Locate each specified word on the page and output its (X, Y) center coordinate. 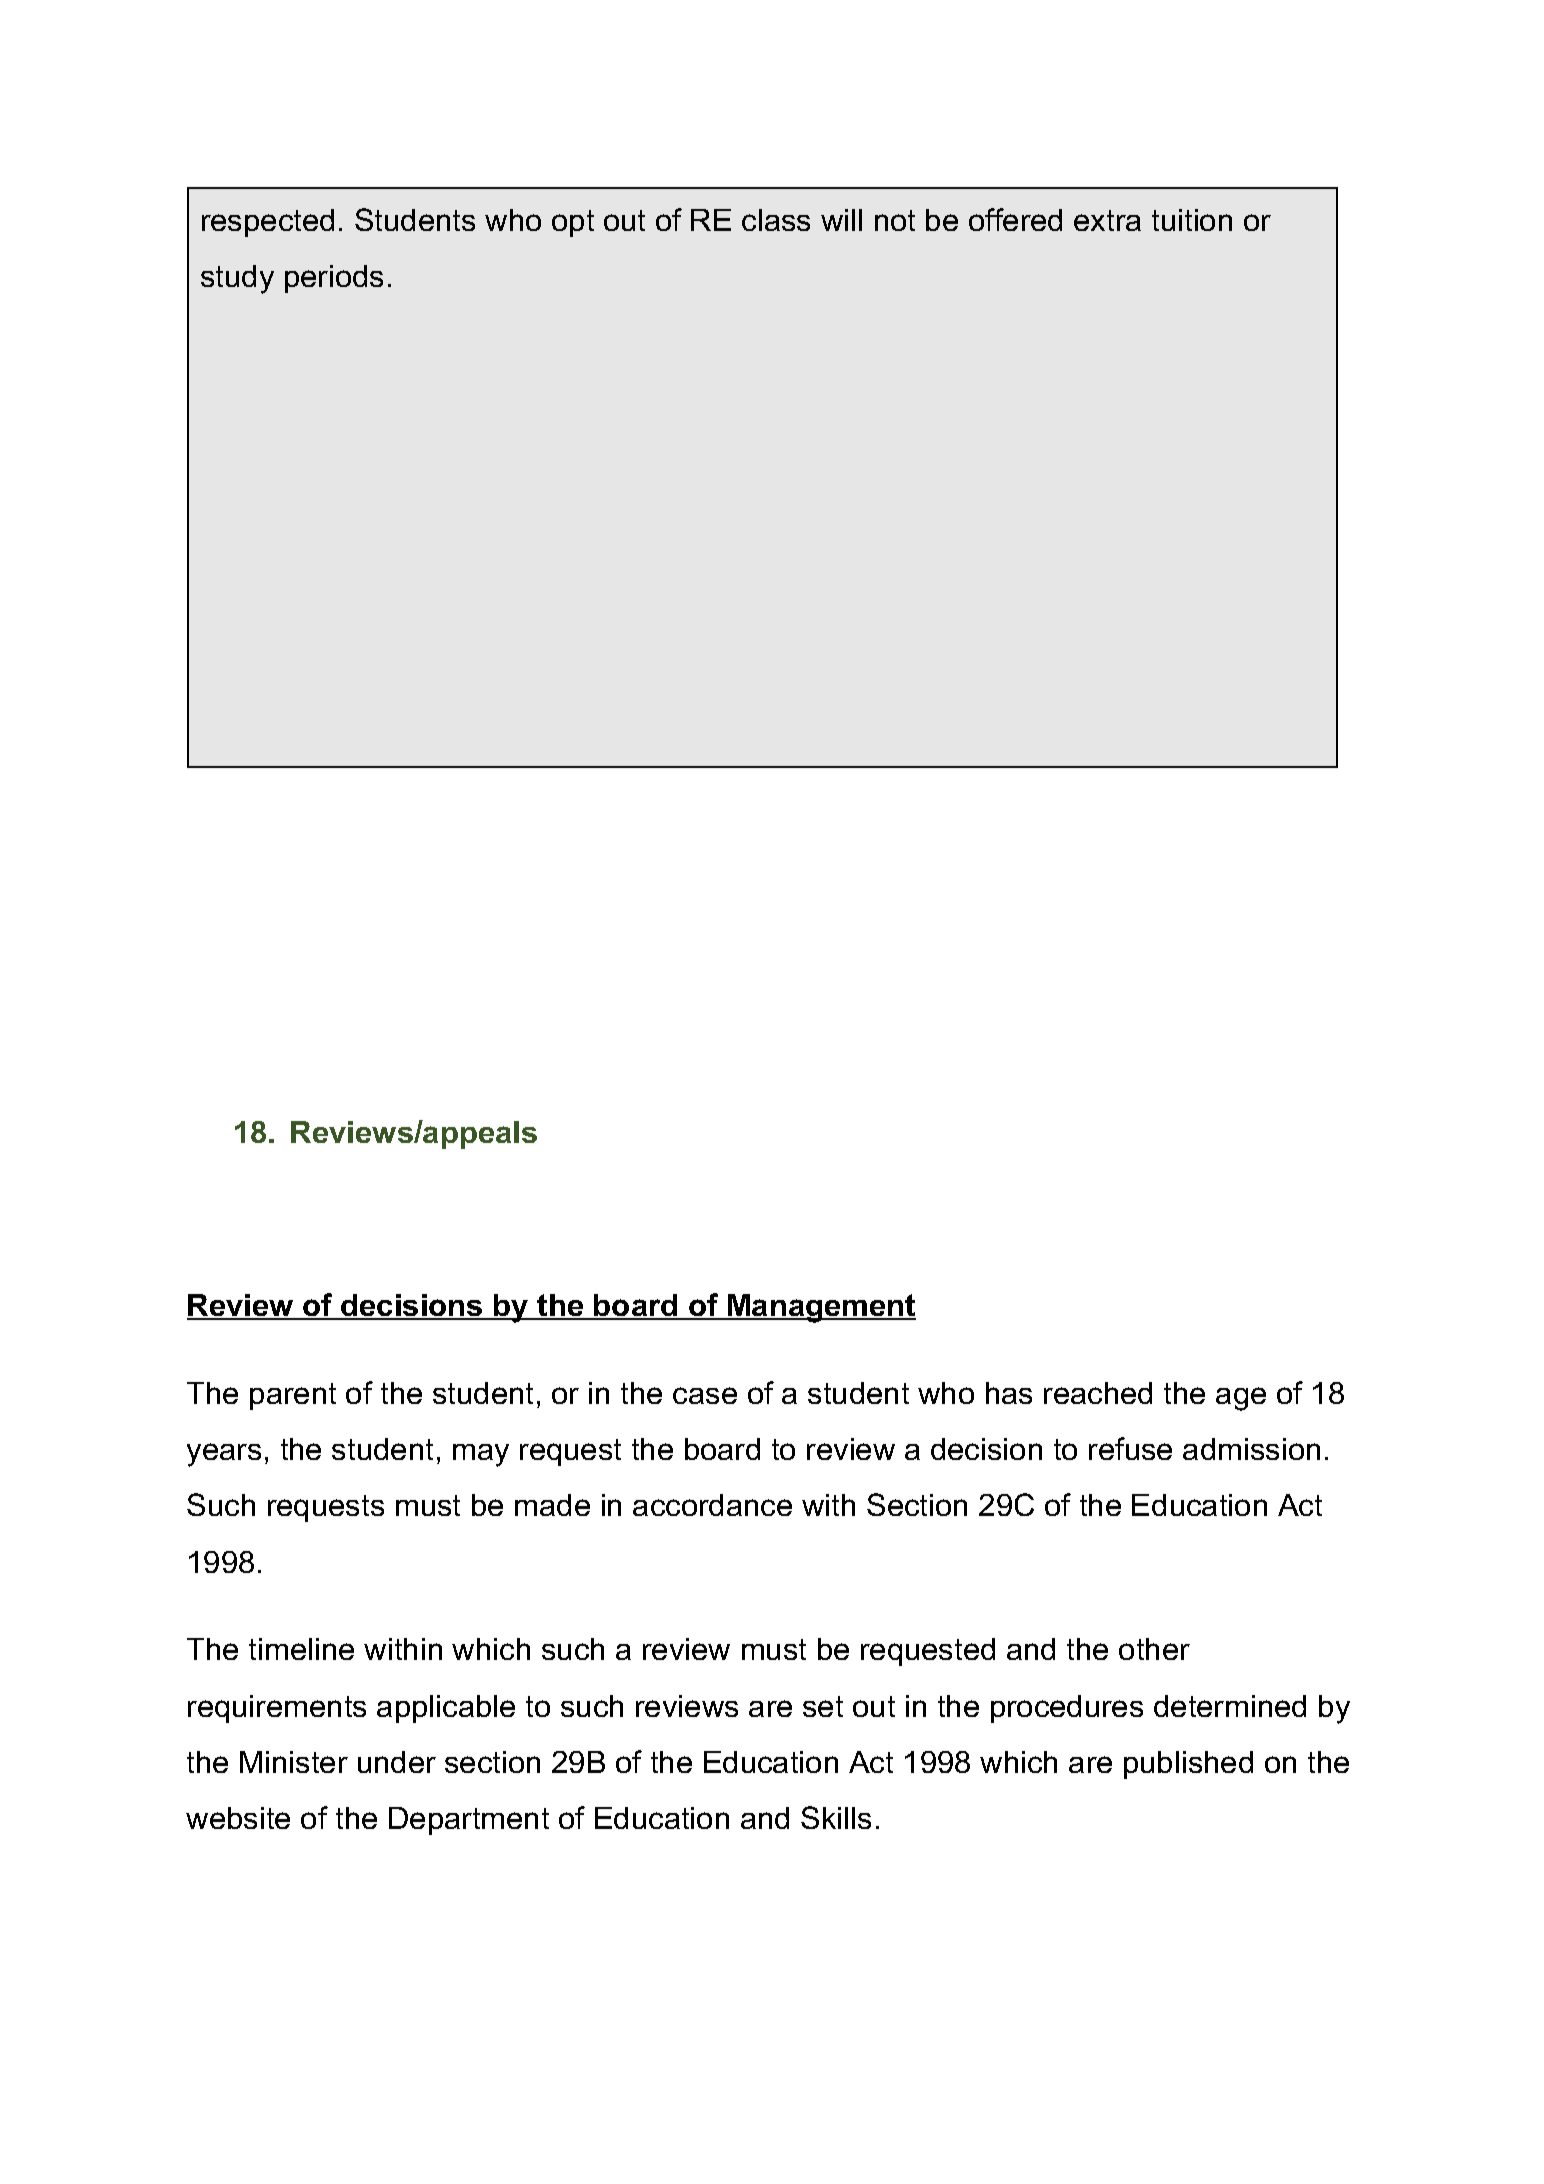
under (397, 1762)
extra (1107, 220)
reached (1098, 1393)
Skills (836, 1817)
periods (334, 279)
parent (293, 1396)
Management (820, 1308)
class (776, 220)
